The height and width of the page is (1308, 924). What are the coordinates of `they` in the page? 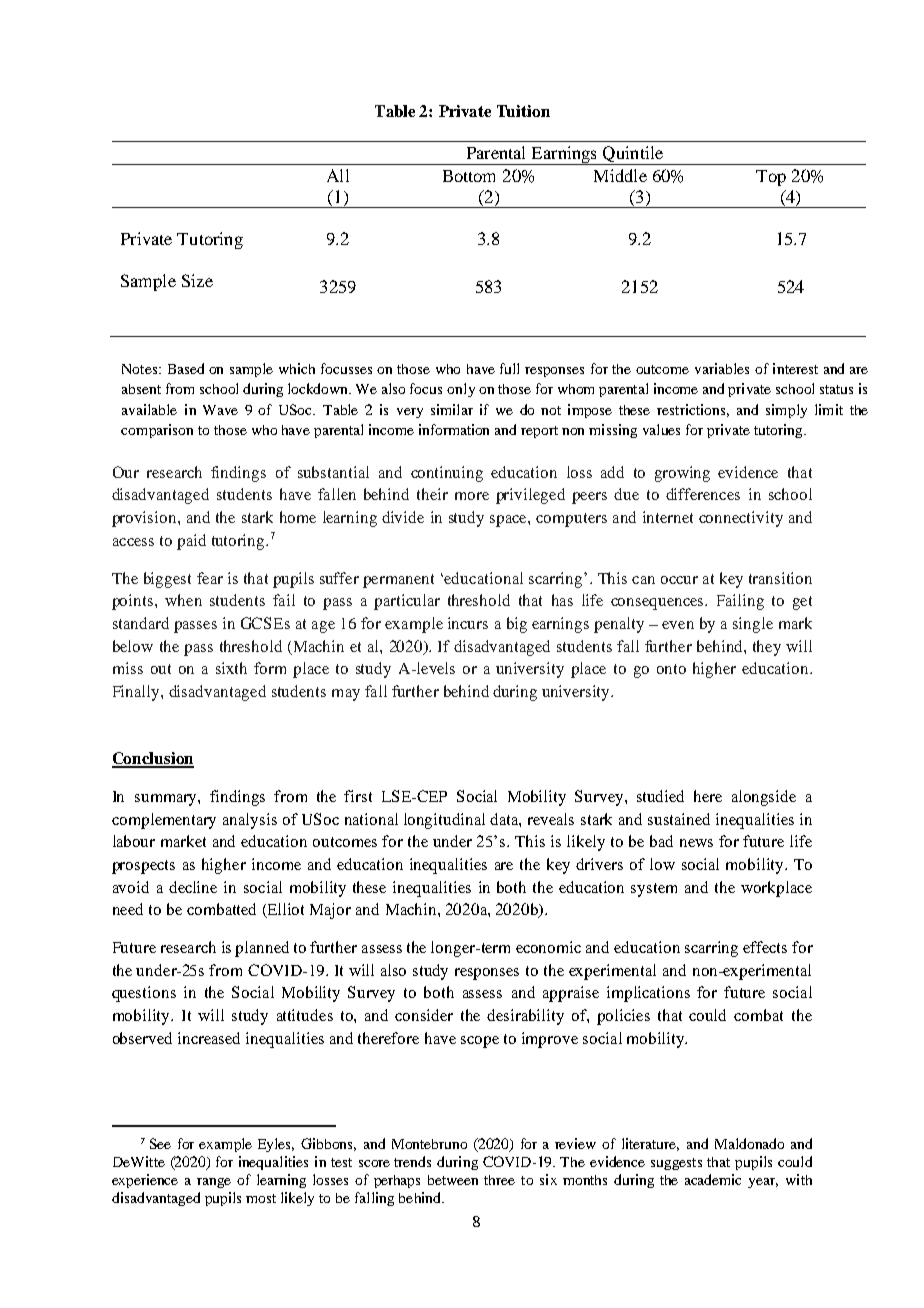 It's located at (767, 648).
